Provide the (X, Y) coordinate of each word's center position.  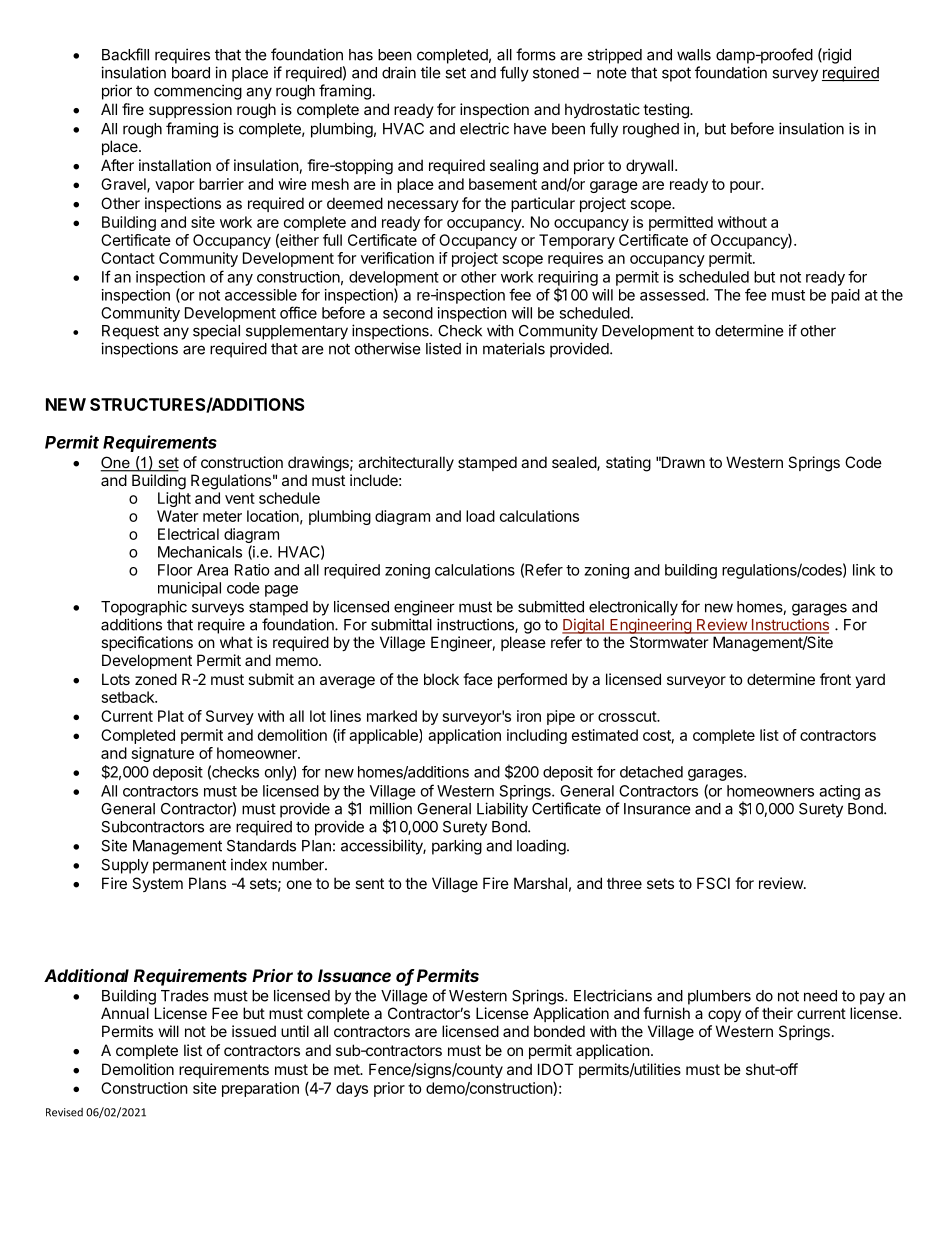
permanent (189, 866)
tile (431, 72)
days (352, 1089)
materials (514, 348)
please (523, 643)
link (864, 570)
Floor (175, 570)
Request (130, 332)
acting (839, 792)
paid (845, 296)
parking (457, 847)
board (191, 73)
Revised (64, 1112)
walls (694, 55)
